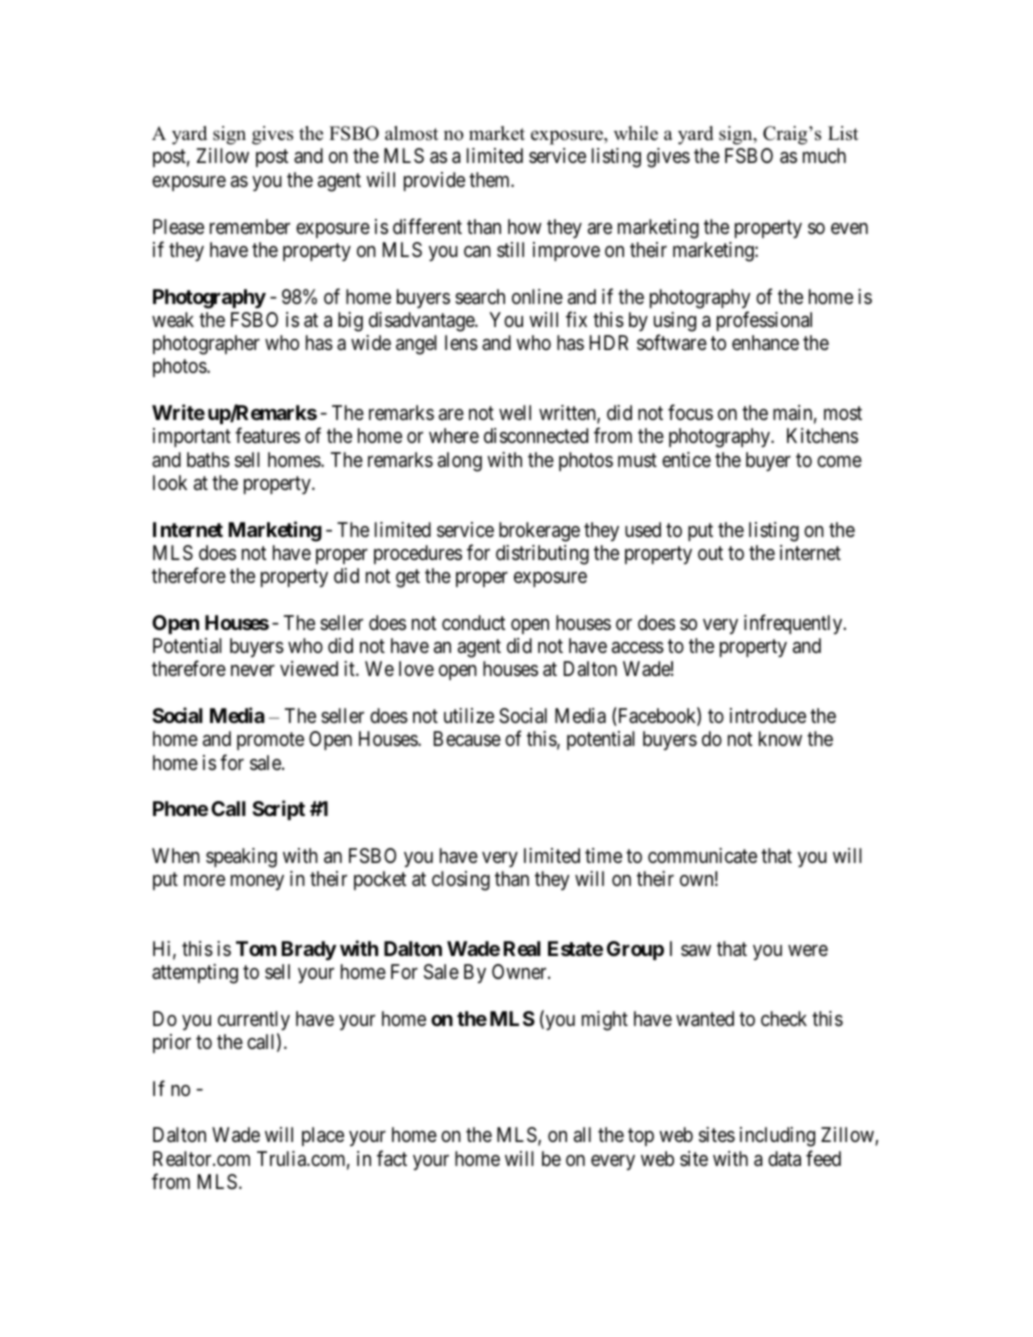 The image size is (1033, 1337). I want to click on Because, so click(467, 739).
